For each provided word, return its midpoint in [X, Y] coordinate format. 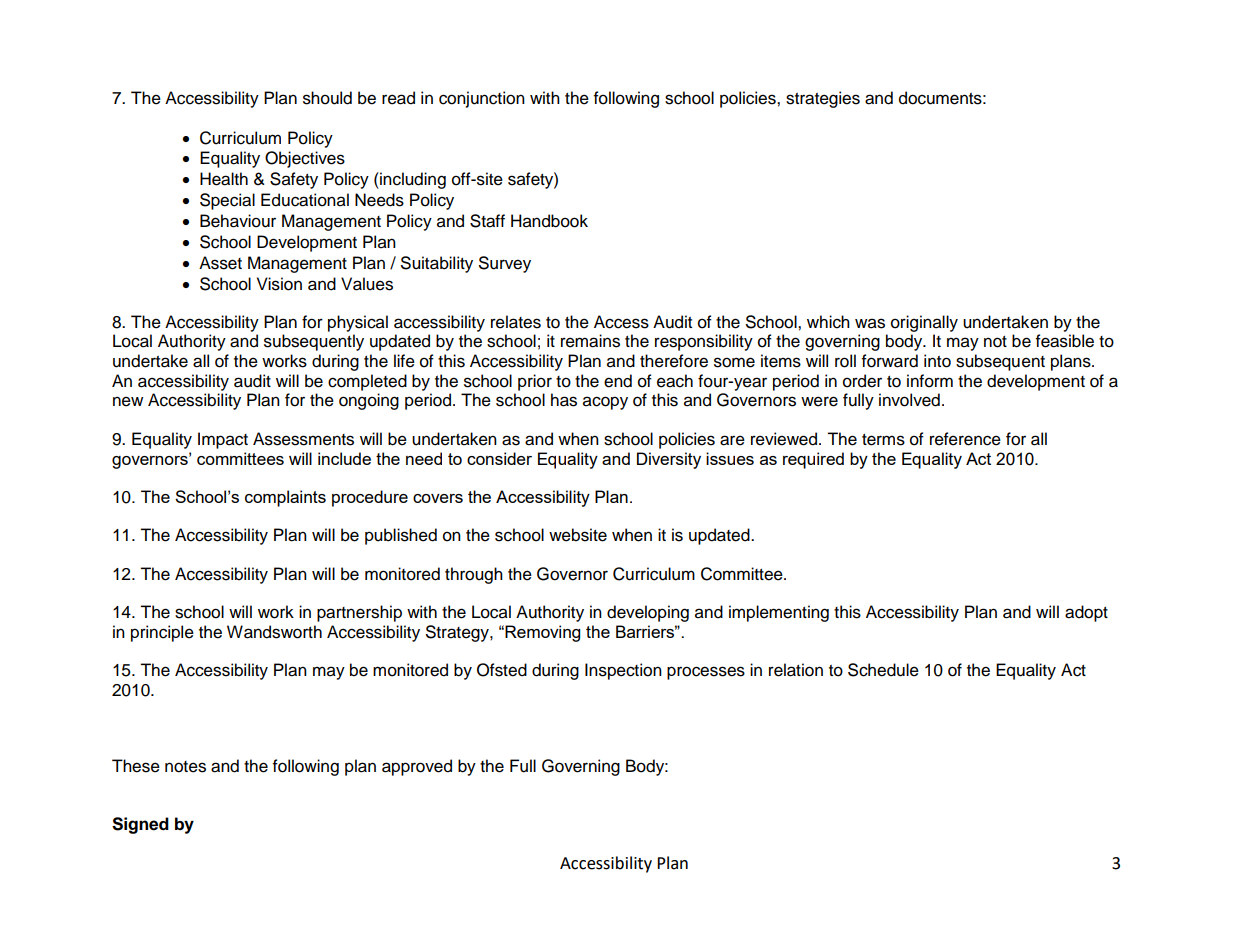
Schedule [883, 670]
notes [185, 767]
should [327, 98]
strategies [823, 99]
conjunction [482, 99]
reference [965, 439]
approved [417, 767]
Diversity [669, 460]
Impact [223, 440]
